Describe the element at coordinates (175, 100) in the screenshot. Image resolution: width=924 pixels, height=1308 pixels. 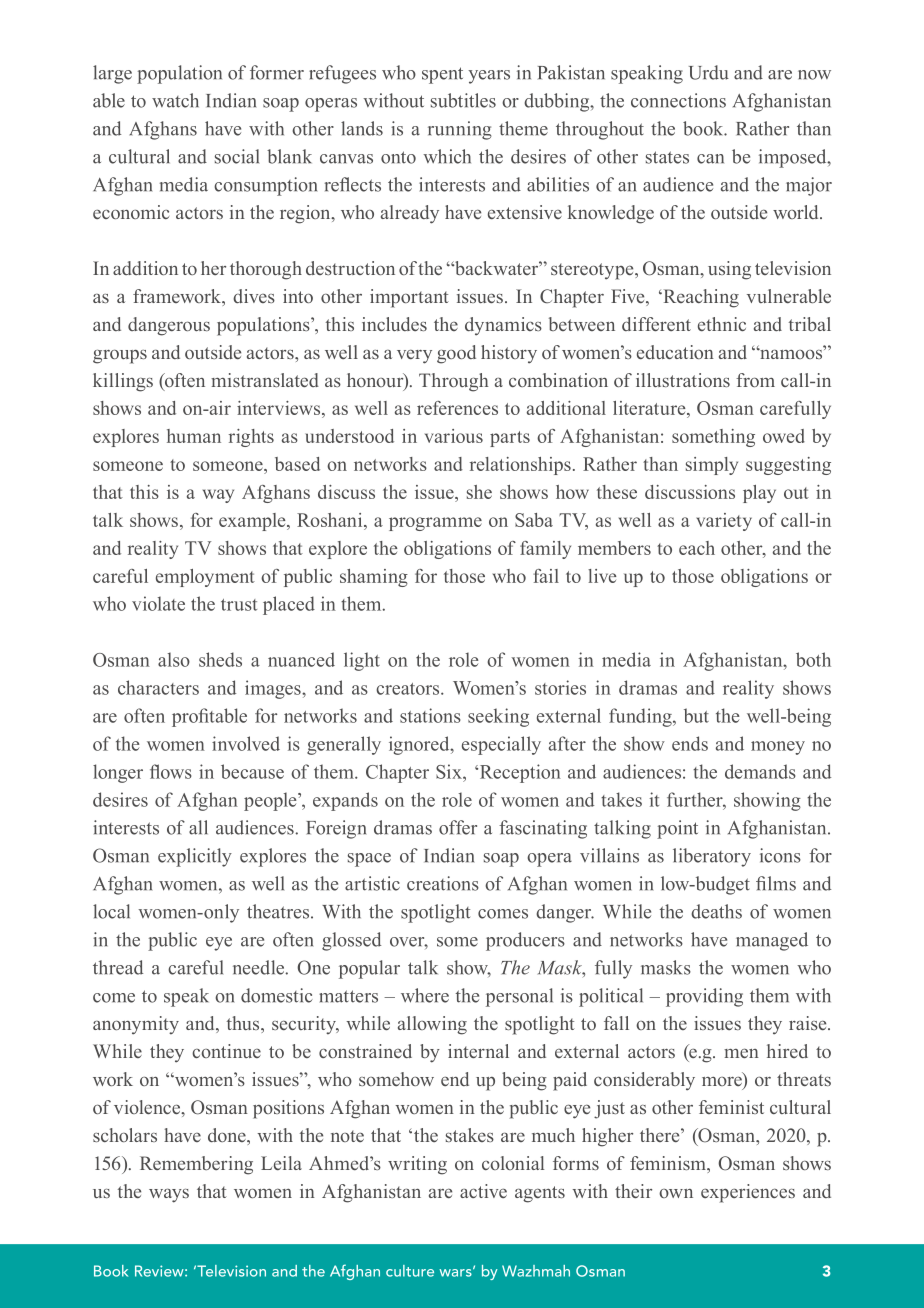
I see `watch` at that location.
